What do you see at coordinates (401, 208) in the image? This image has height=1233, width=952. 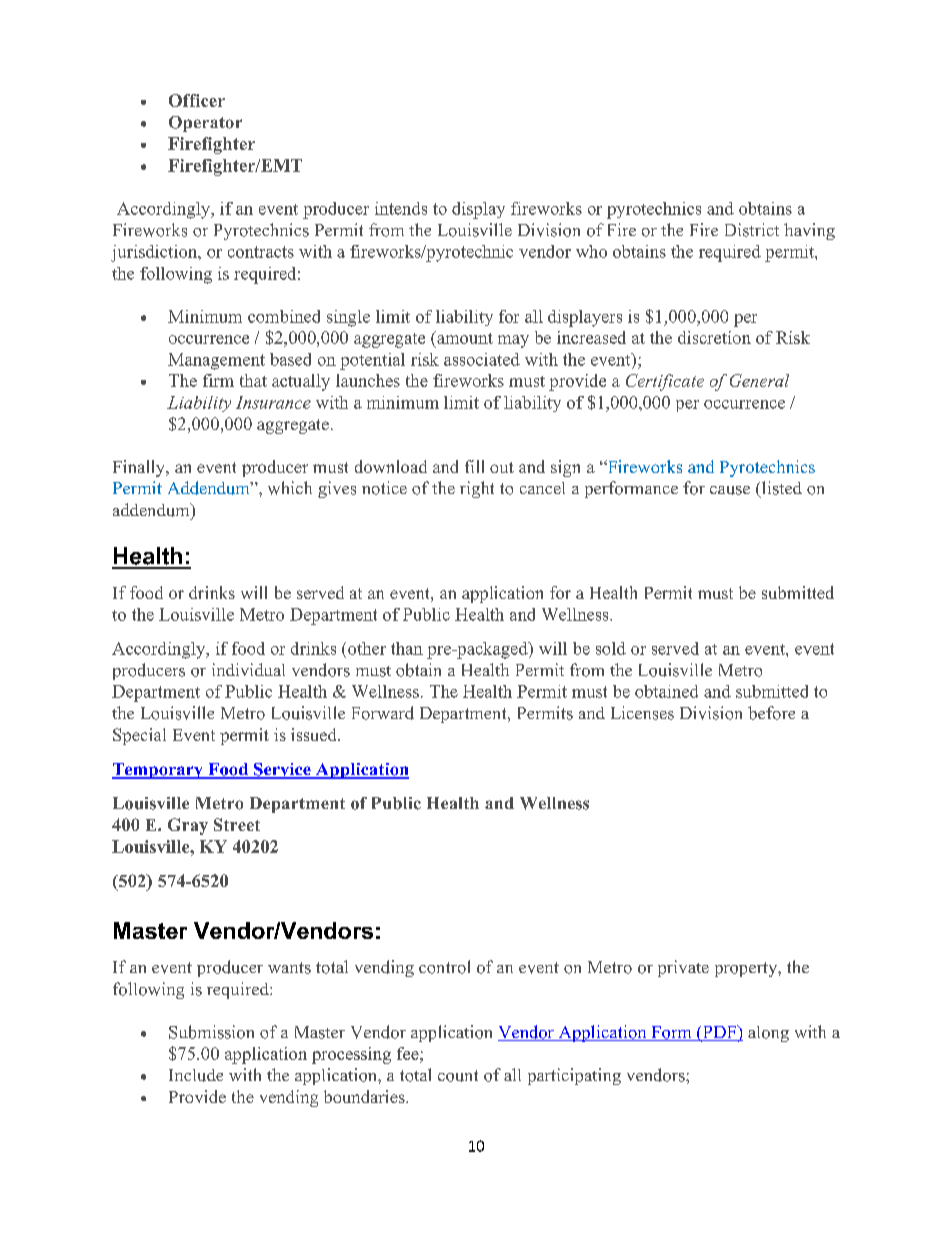 I see `intends` at bounding box center [401, 208].
